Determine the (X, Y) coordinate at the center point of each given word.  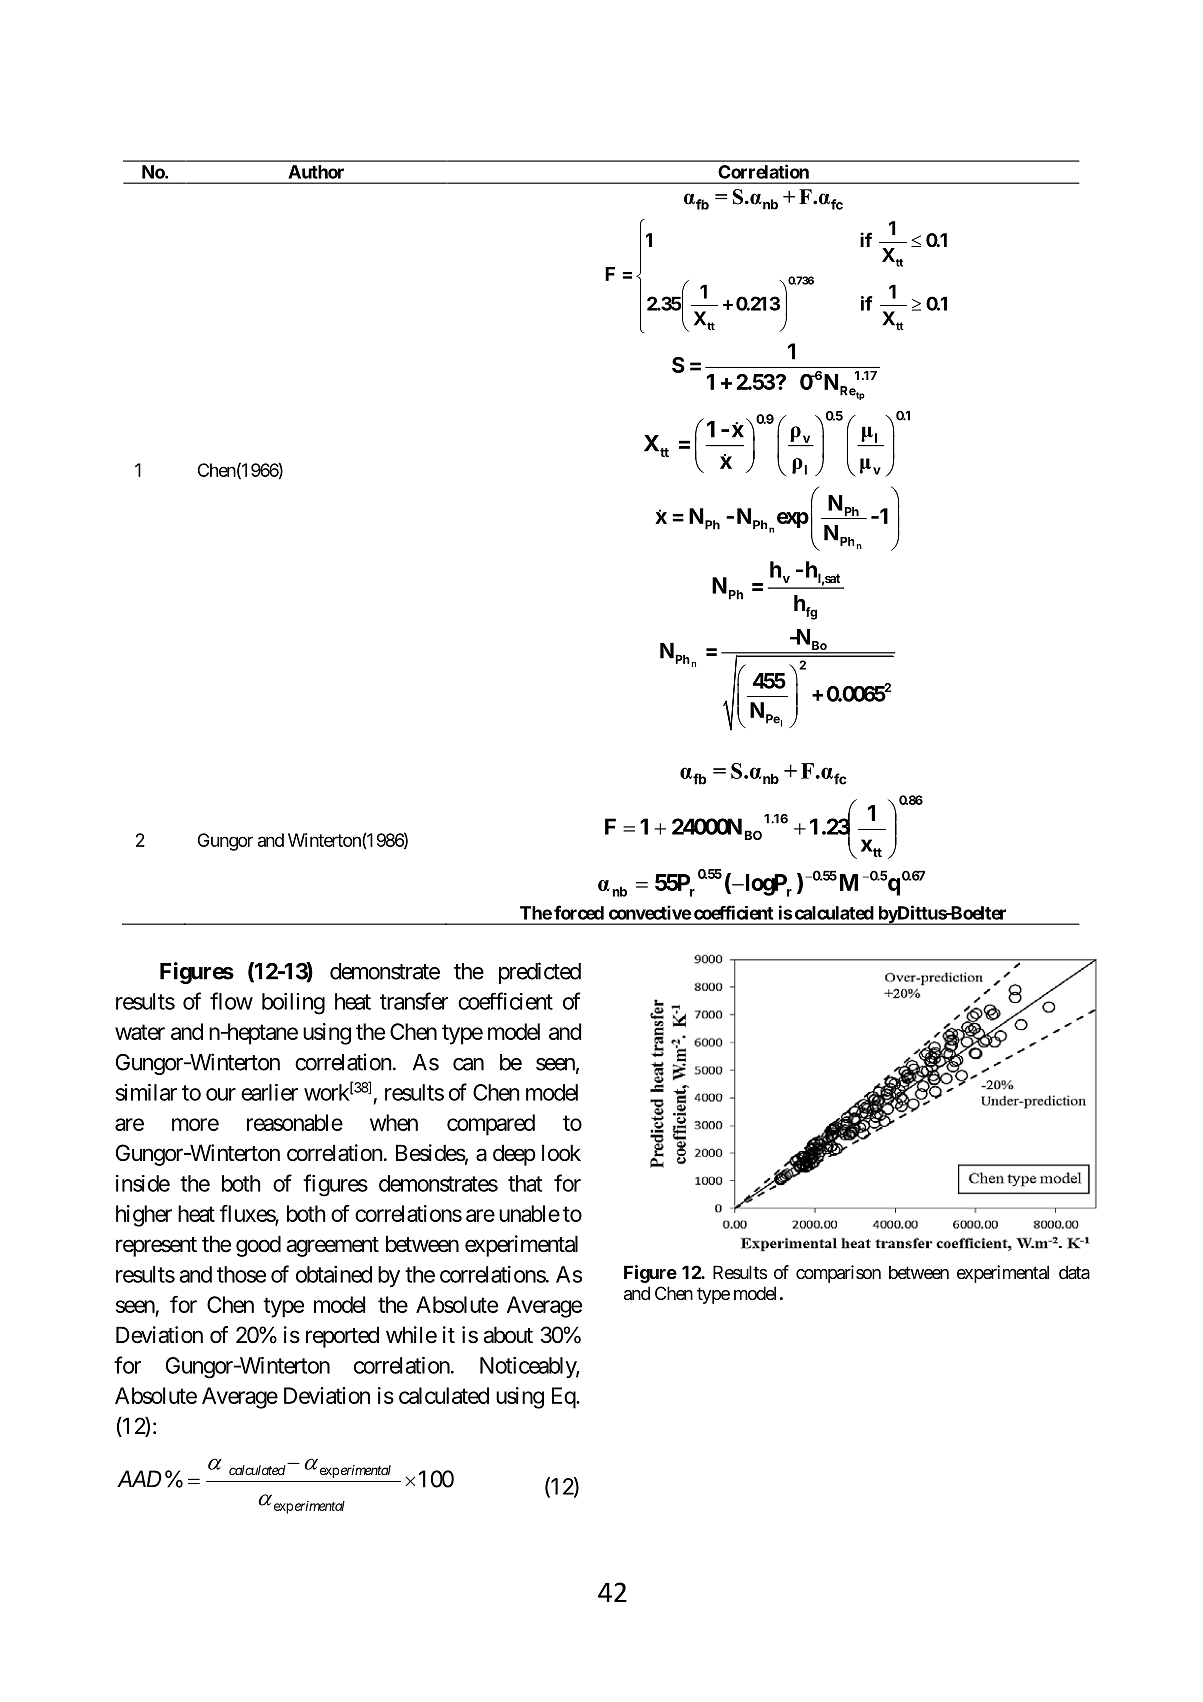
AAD (139, 1478)
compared (491, 1125)
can (468, 1064)
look (561, 1153)
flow (231, 1001)
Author (316, 172)
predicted (540, 973)
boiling (293, 1004)
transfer (414, 1001)
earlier (269, 1092)
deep (514, 1155)
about (508, 1335)
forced (579, 912)
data (1074, 1272)
